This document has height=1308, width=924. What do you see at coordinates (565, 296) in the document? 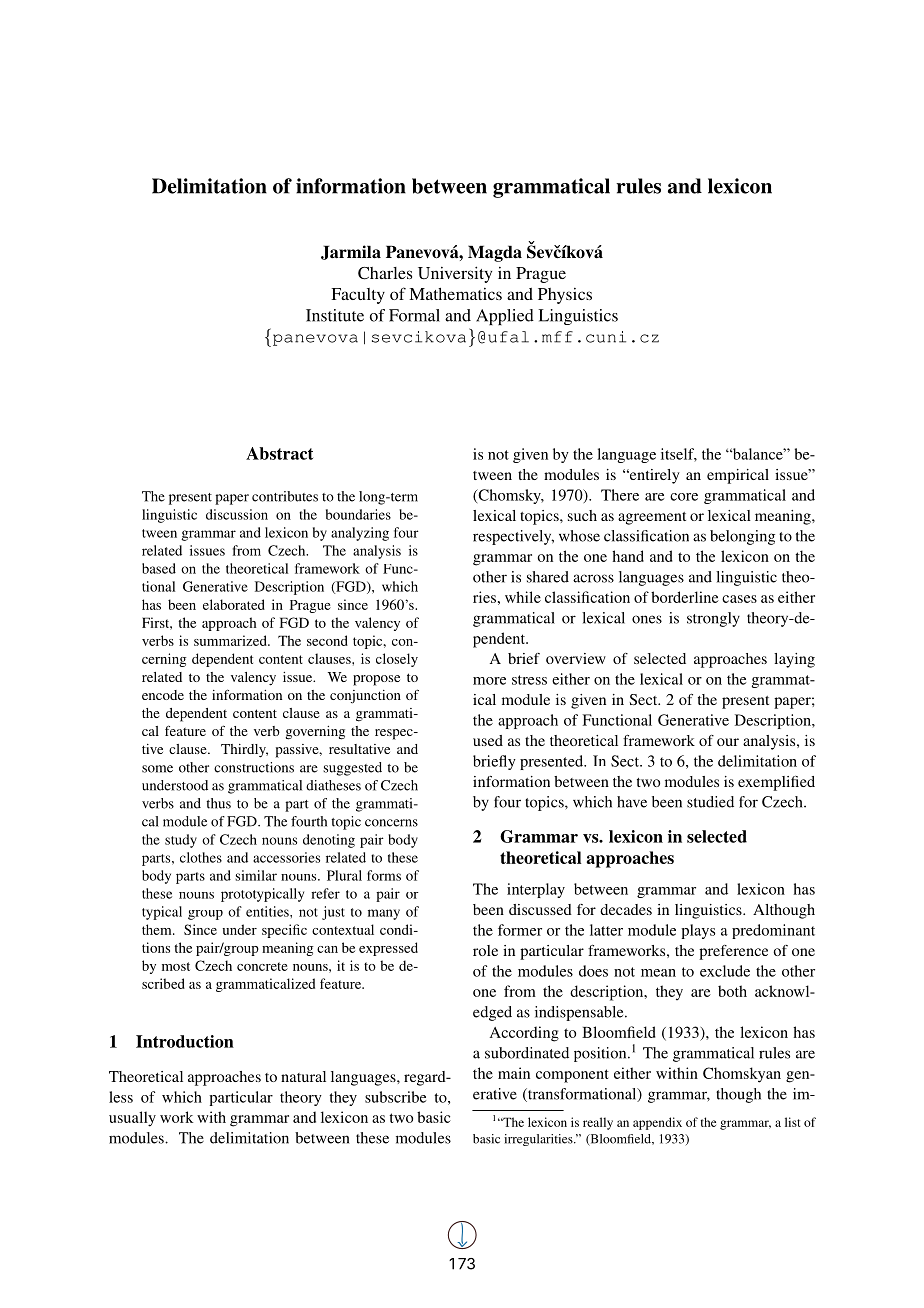
I see `Physics` at bounding box center [565, 296].
